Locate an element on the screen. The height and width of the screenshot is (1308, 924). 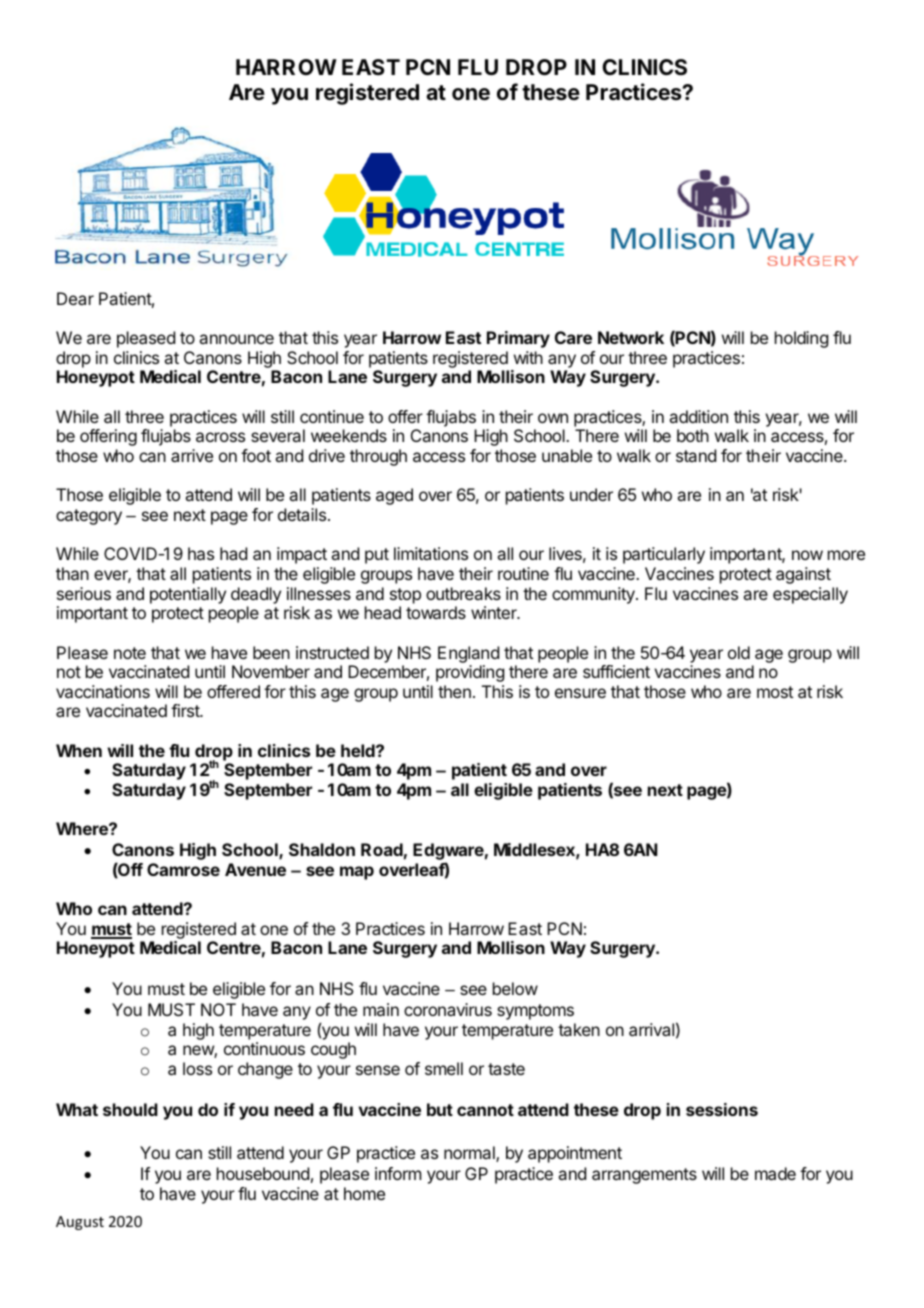
held is located at coordinates (359, 750).
